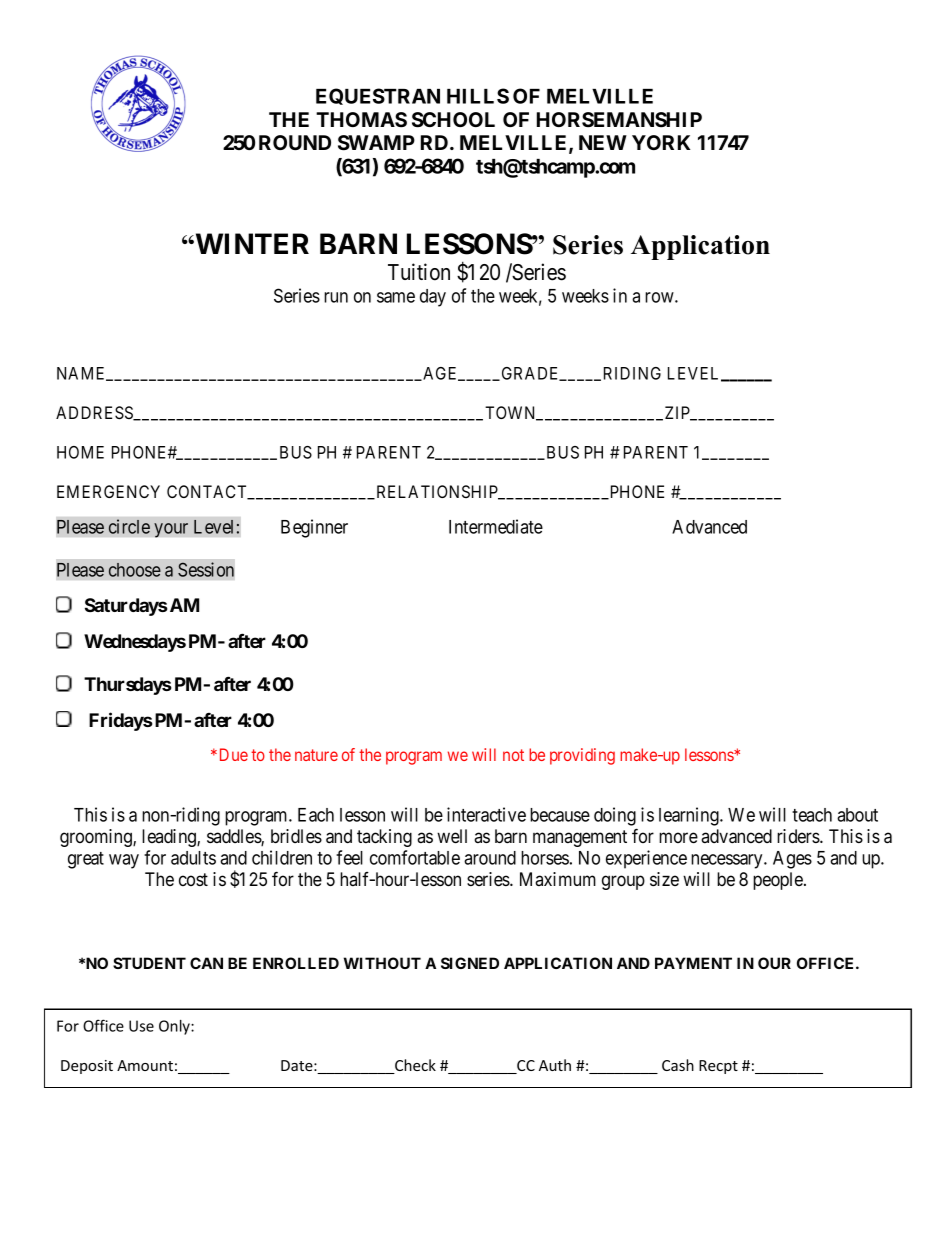 Image resolution: width=952 pixels, height=1233 pixels. Describe the element at coordinates (496, 526) in the screenshot. I see `Intermediate` at that location.
